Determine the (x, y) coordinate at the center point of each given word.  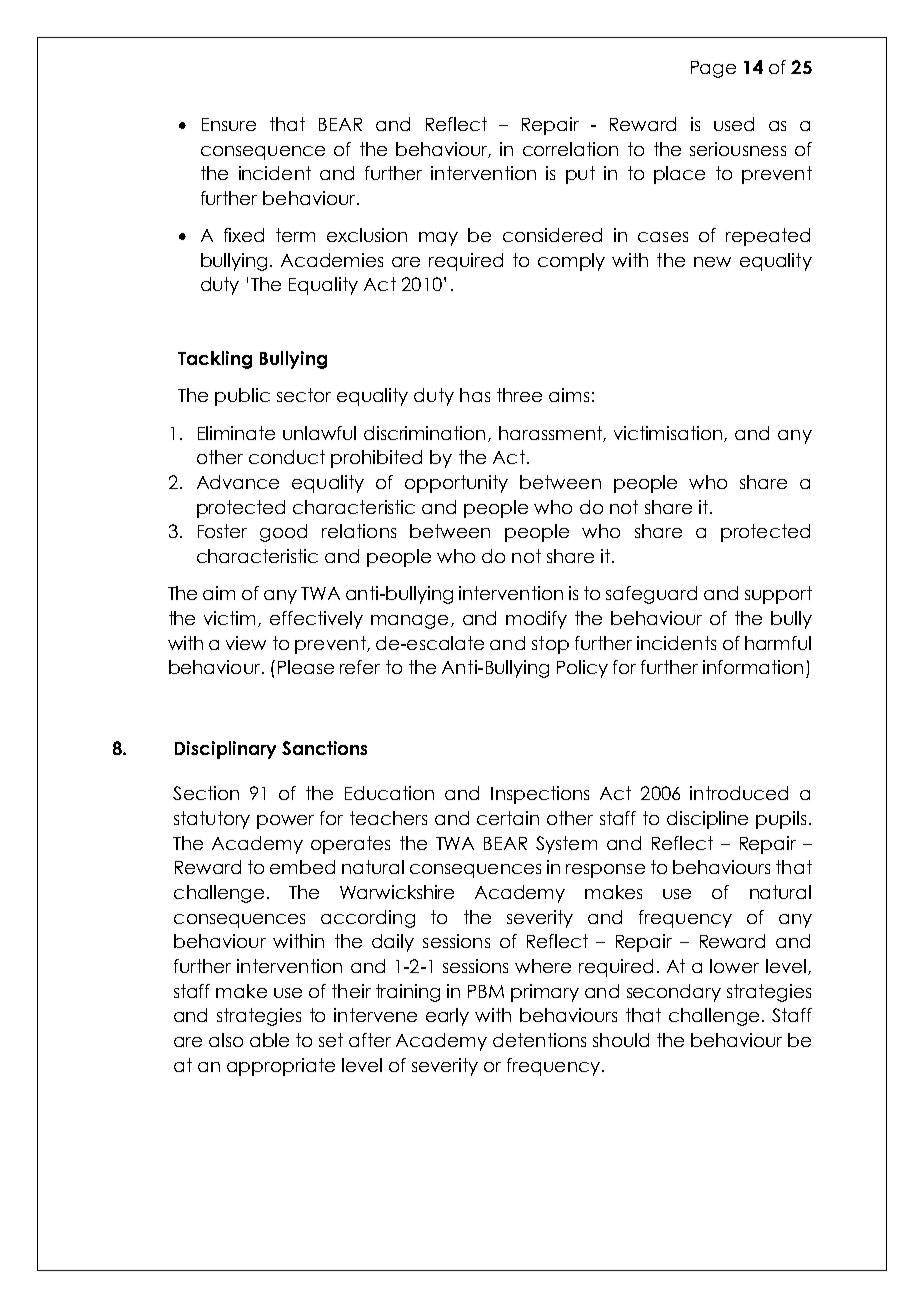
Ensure (229, 124)
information (753, 667)
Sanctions (324, 748)
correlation (570, 149)
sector (304, 395)
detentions (539, 1040)
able (269, 1040)
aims (569, 395)
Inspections (540, 795)
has (475, 395)
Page (713, 69)
